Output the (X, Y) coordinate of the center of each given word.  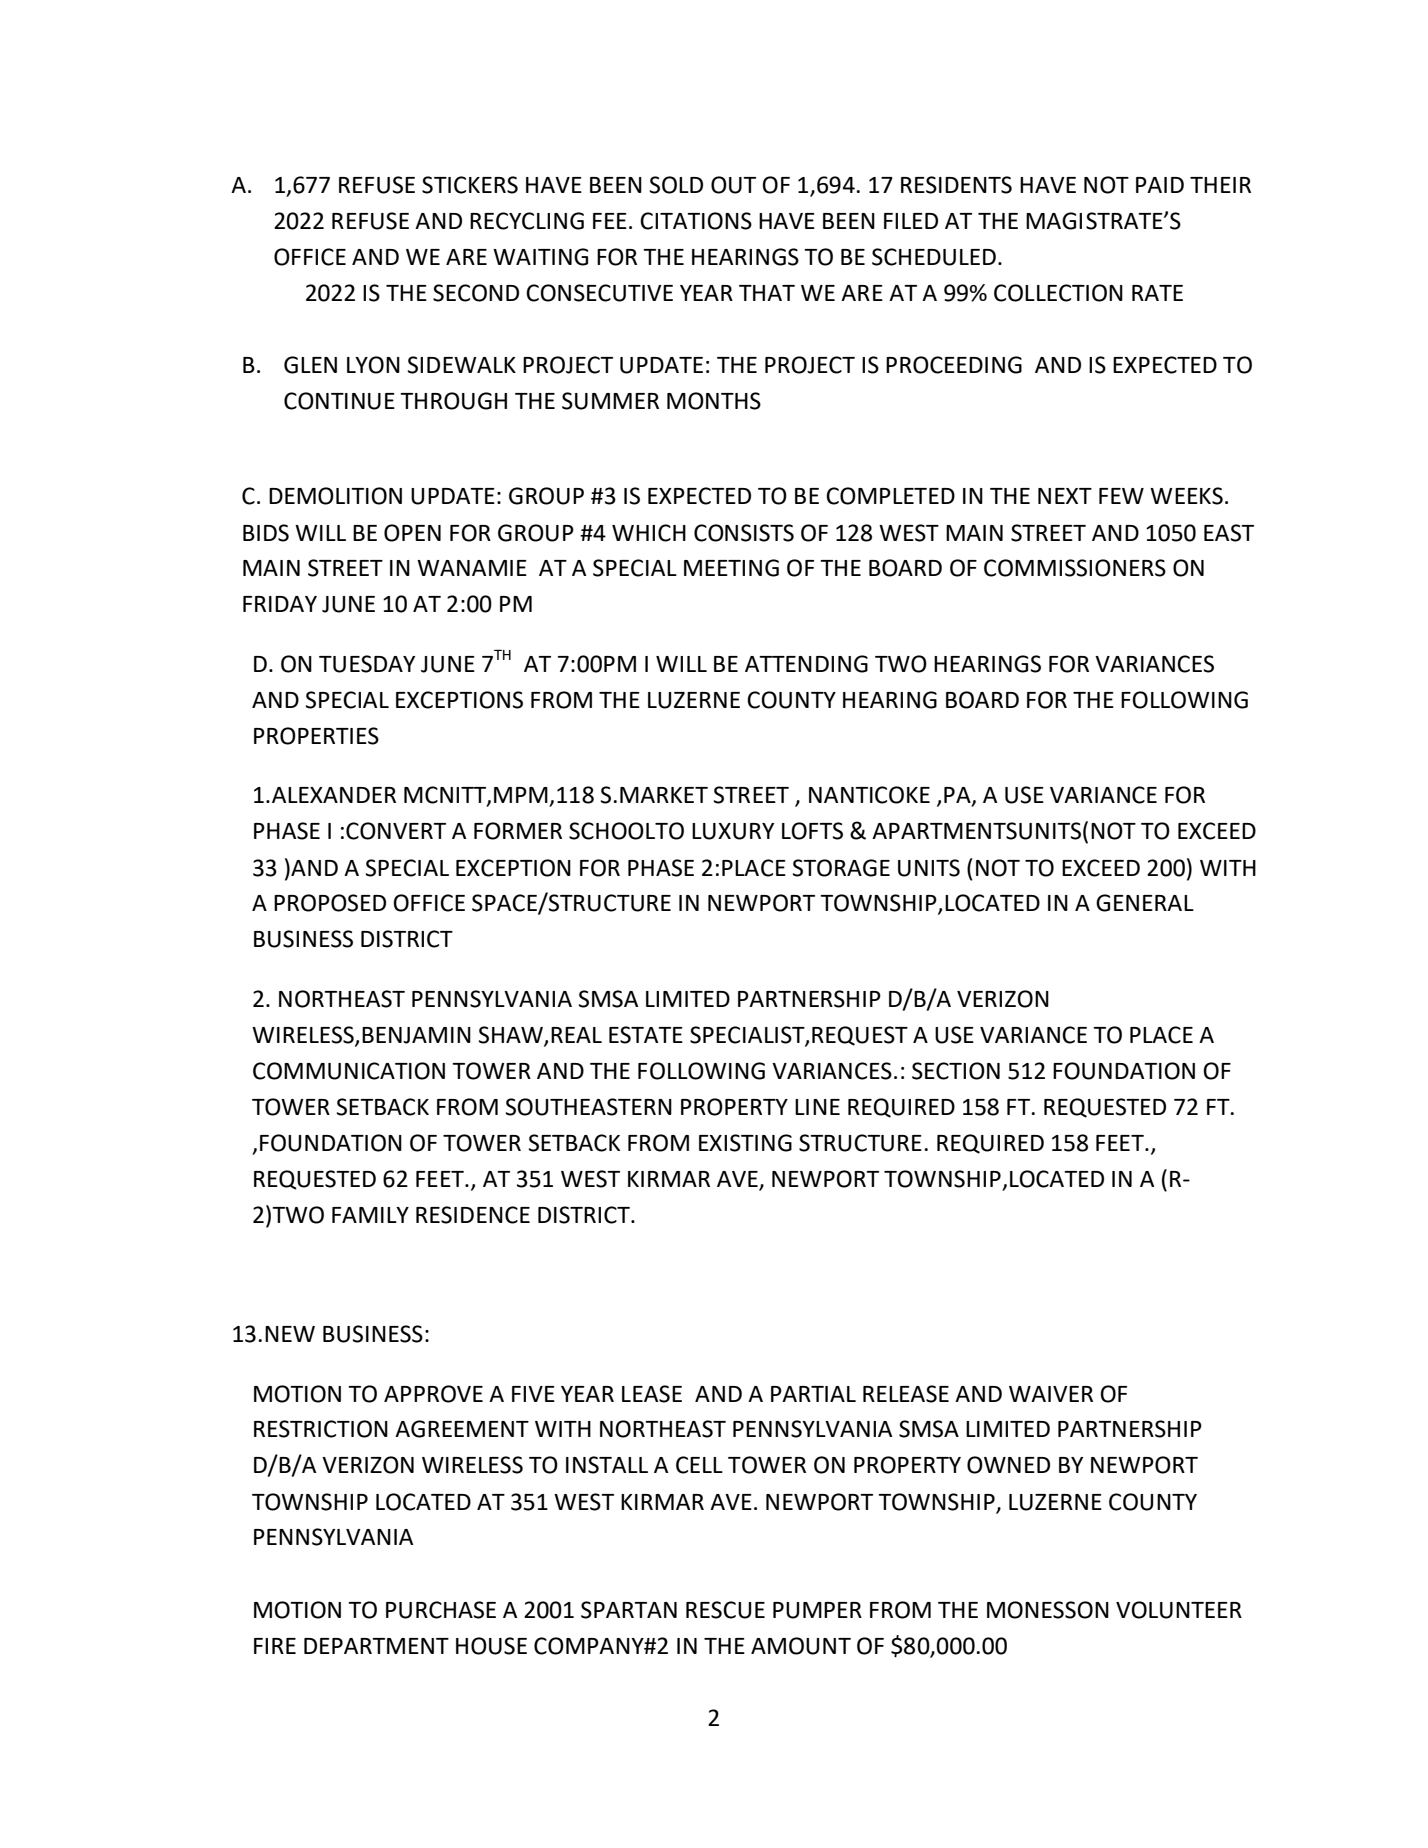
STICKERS (470, 185)
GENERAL (1145, 903)
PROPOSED (330, 903)
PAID (1160, 185)
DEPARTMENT (376, 1646)
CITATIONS (696, 221)
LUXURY (733, 831)
